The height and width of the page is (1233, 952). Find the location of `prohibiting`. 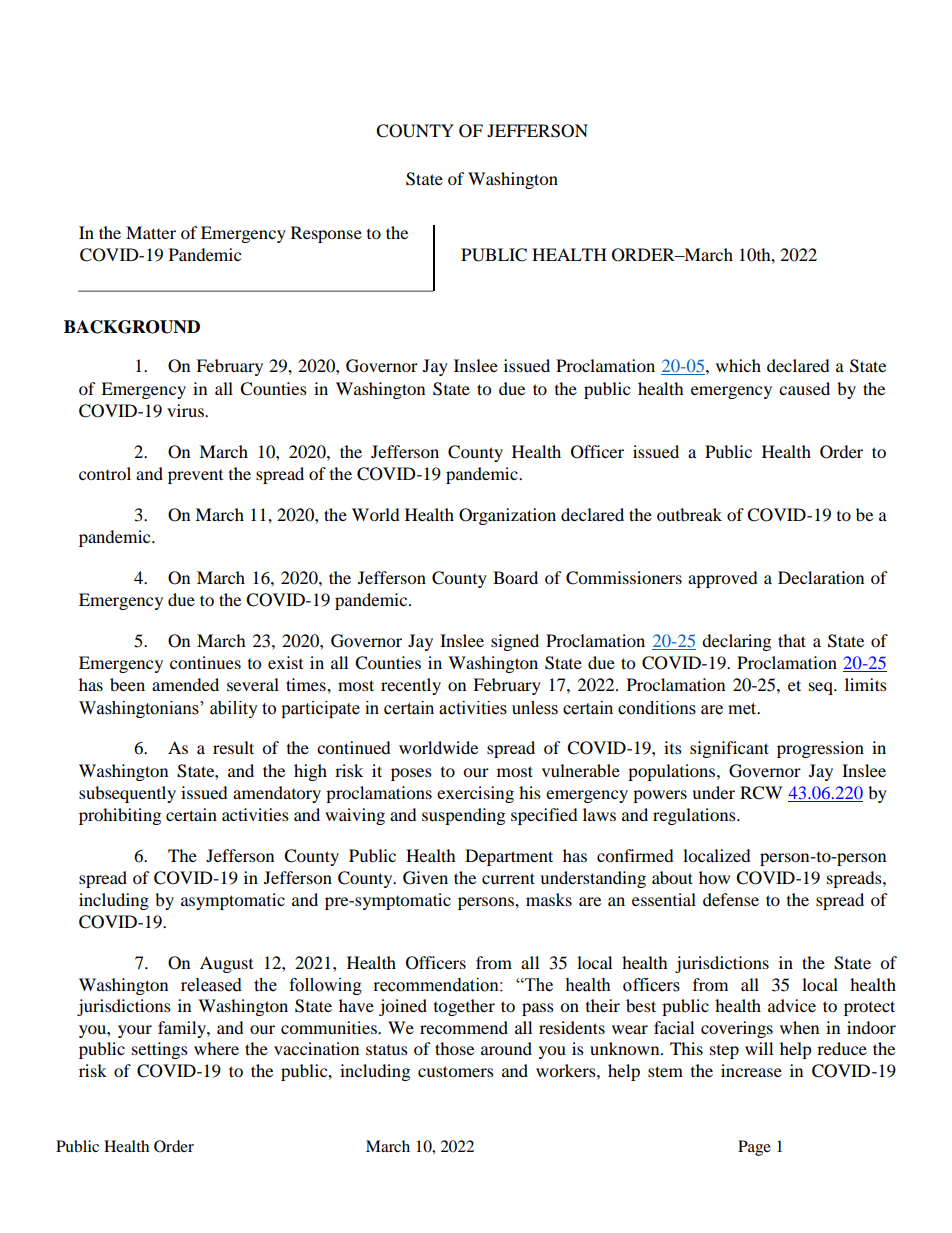

prohibiting is located at coordinates (120, 816).
